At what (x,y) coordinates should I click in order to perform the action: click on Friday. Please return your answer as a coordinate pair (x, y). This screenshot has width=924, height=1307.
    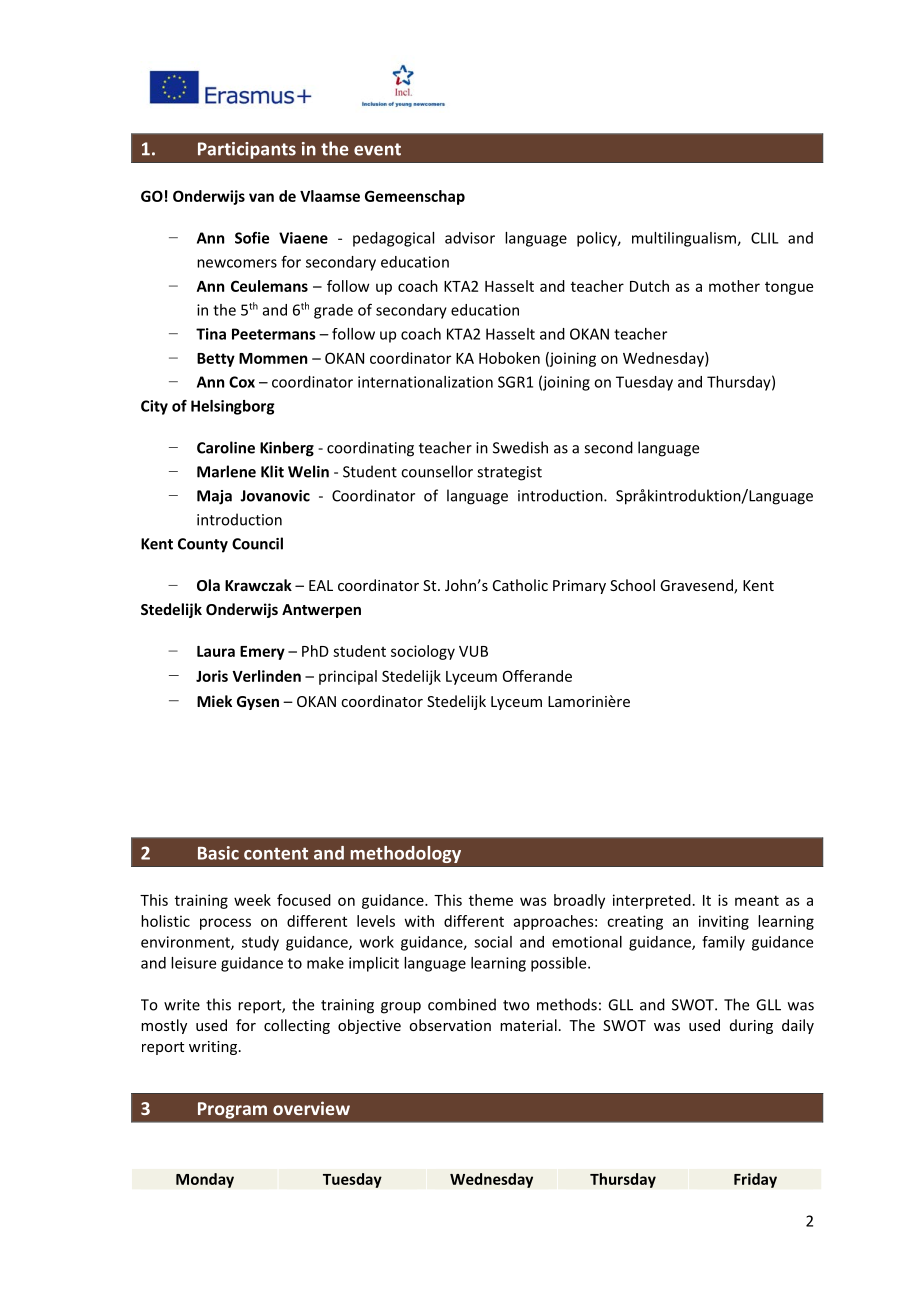
    Looking at the image, I should click on (755, 1180).
